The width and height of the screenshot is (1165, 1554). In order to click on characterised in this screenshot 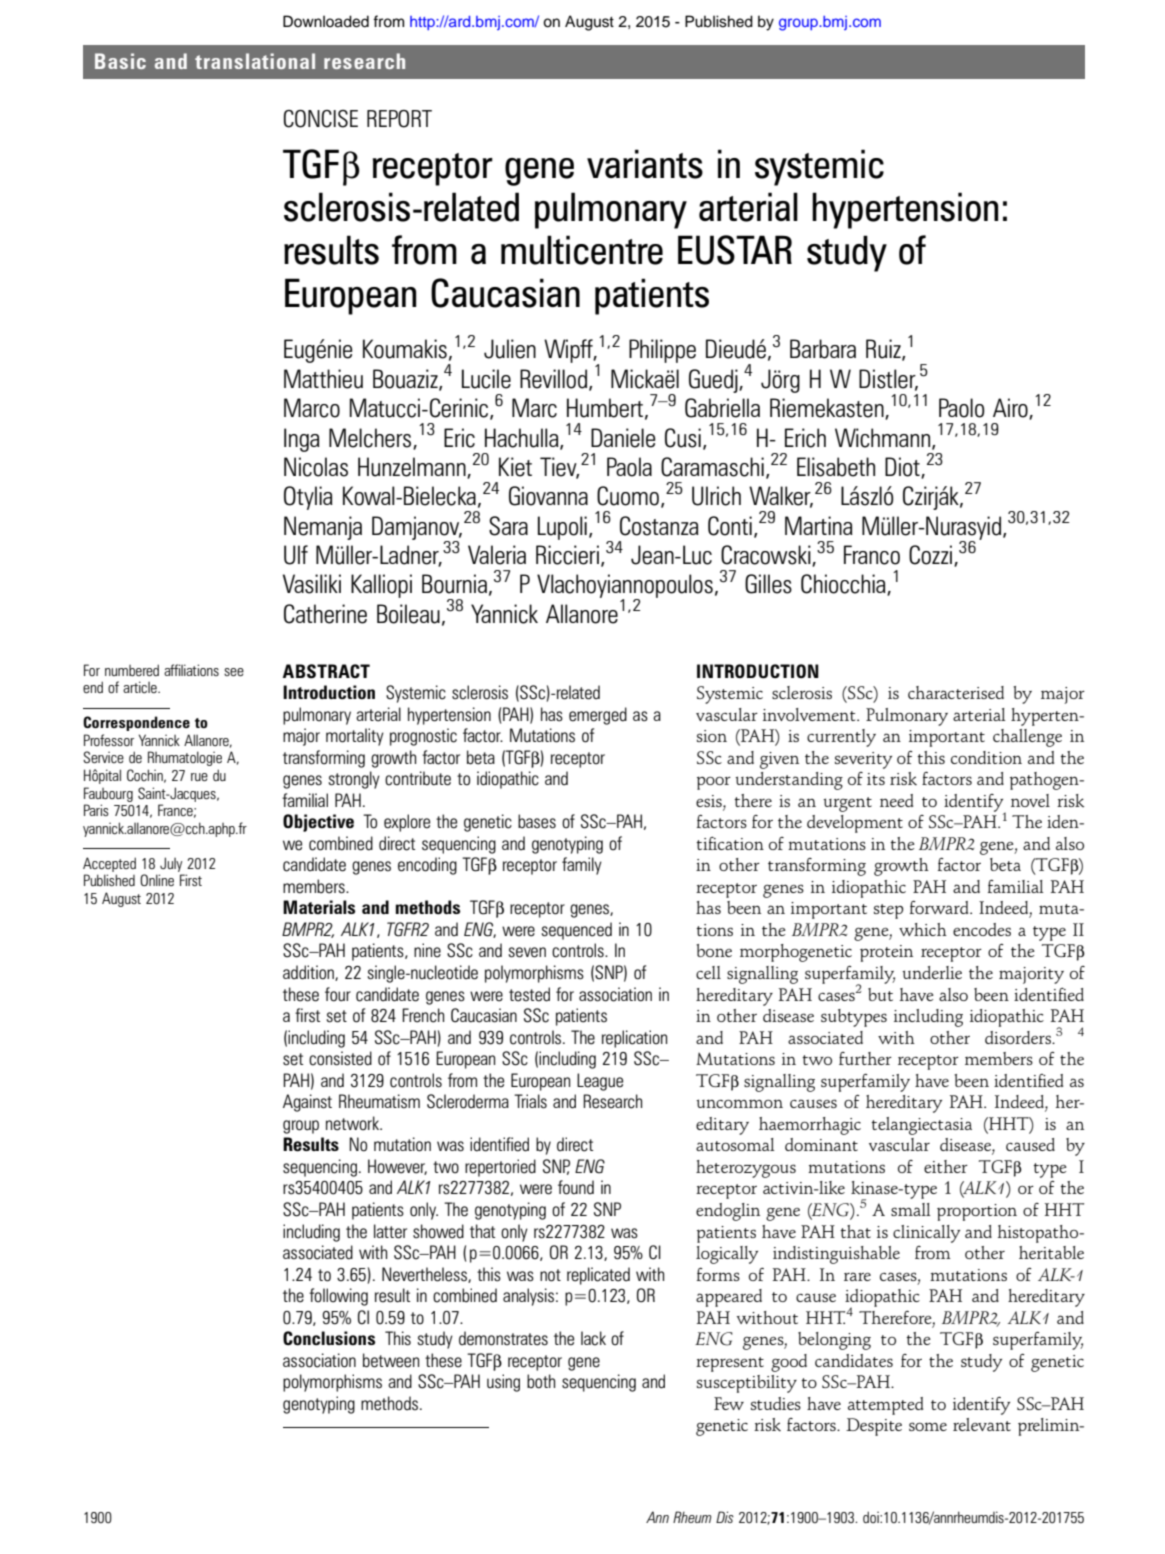, I will do `click(956, 692)`.
